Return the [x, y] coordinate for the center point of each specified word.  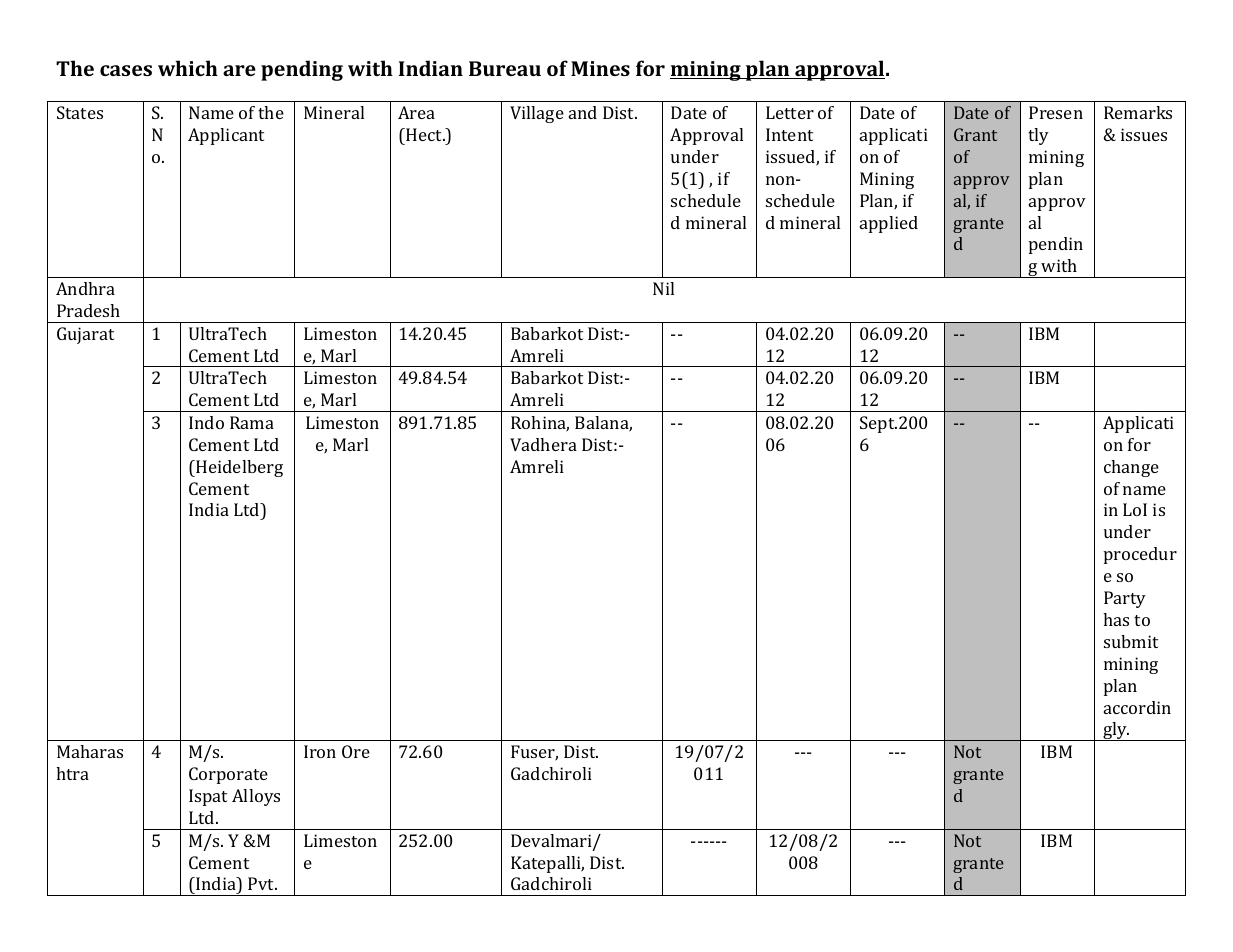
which [188, 68]
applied [889, 224]
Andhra [85, 288]
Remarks [1138, 112]
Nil [663, 288]
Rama [252, 422]
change [1131, 468]
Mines [600, 68]
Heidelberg [238, 468]
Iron [320, 751]
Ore [356, 751]
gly [1115, 731]
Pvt [262, 883]
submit [1131, 641]
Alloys [256, 797]
